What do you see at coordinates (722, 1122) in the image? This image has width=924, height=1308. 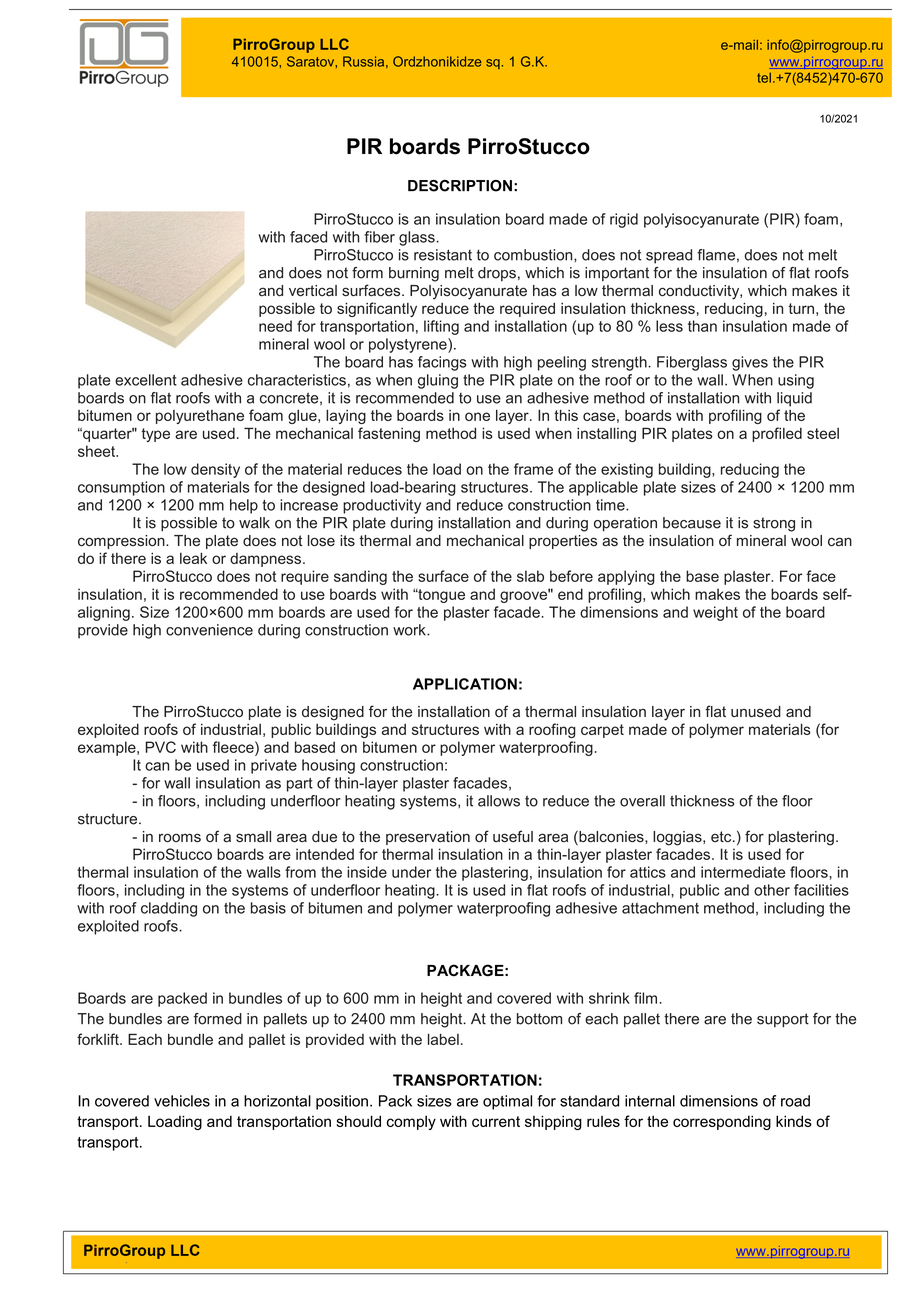 I see `corresponding` at bounding box center [722, 1122].
